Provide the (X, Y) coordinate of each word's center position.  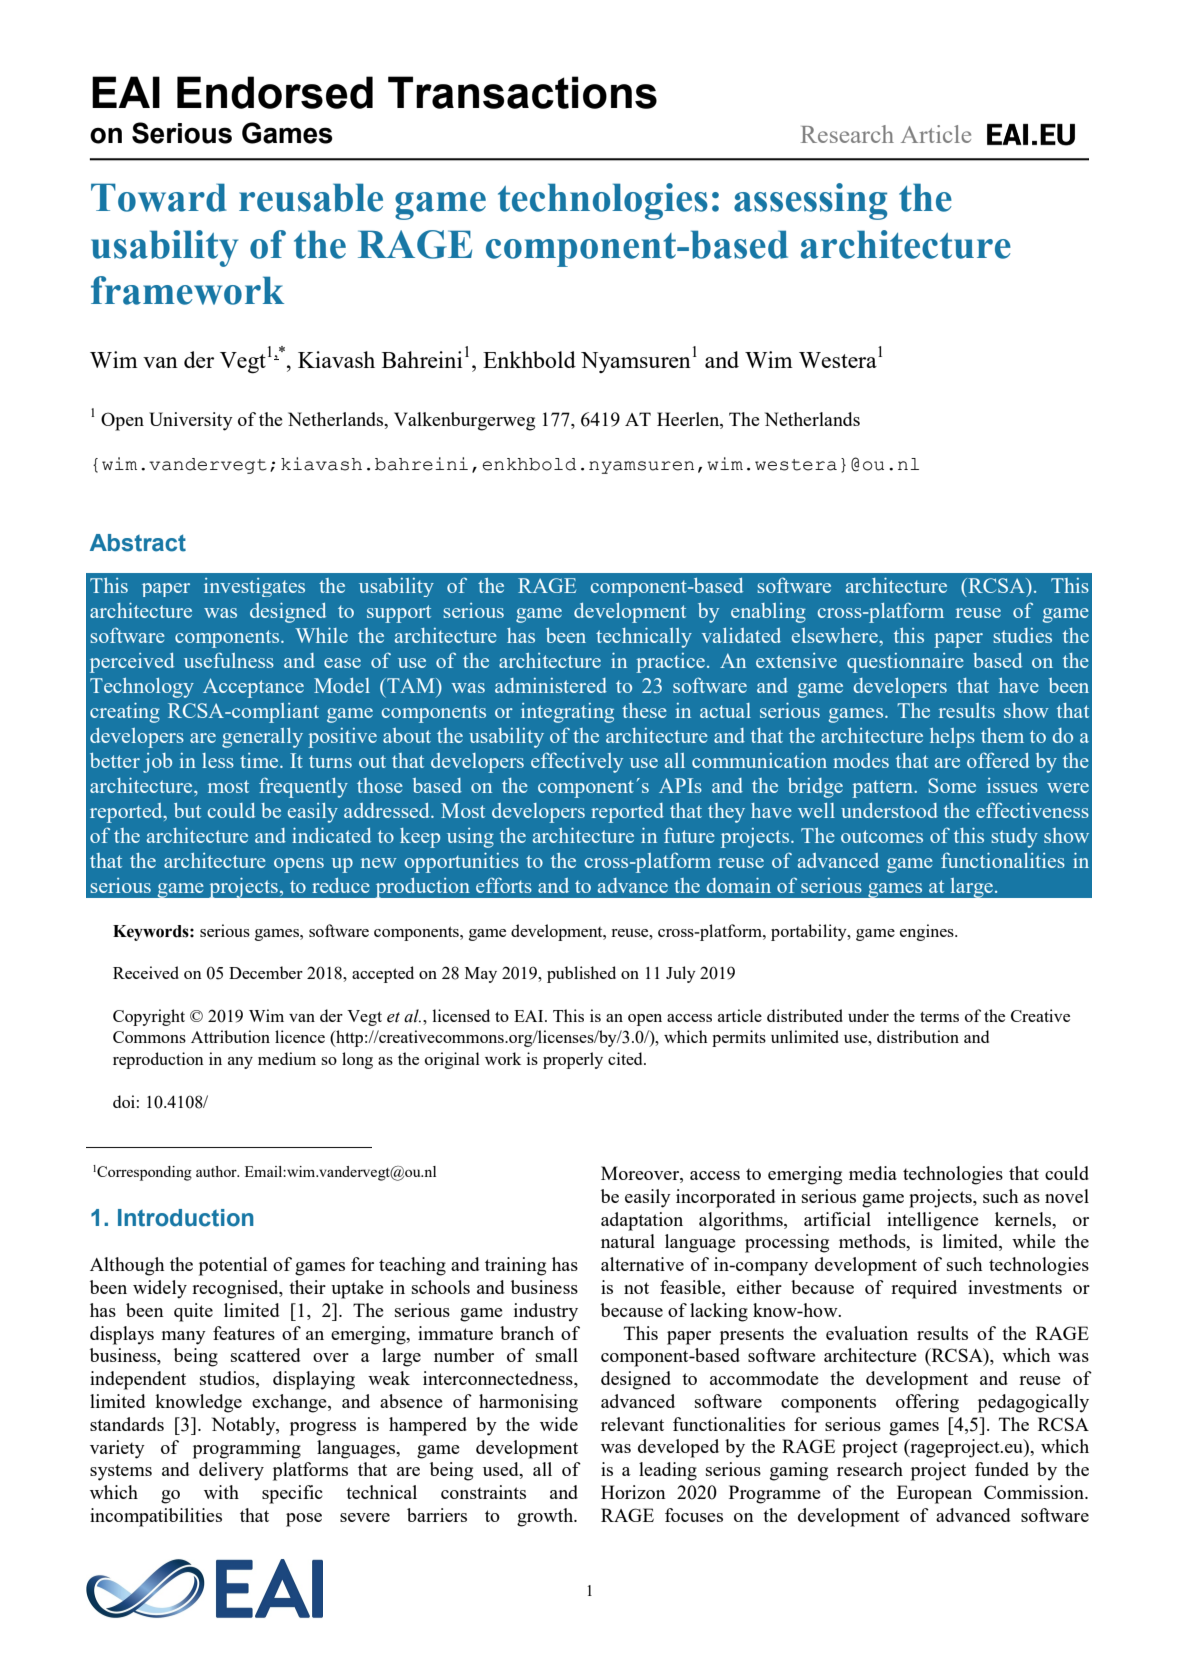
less (218, 760)
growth (546, 1517)
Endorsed (275, 92)
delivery (231, 1471)
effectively (577, 762)
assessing (810, 201)
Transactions (522, 92)
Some (952, 785)
